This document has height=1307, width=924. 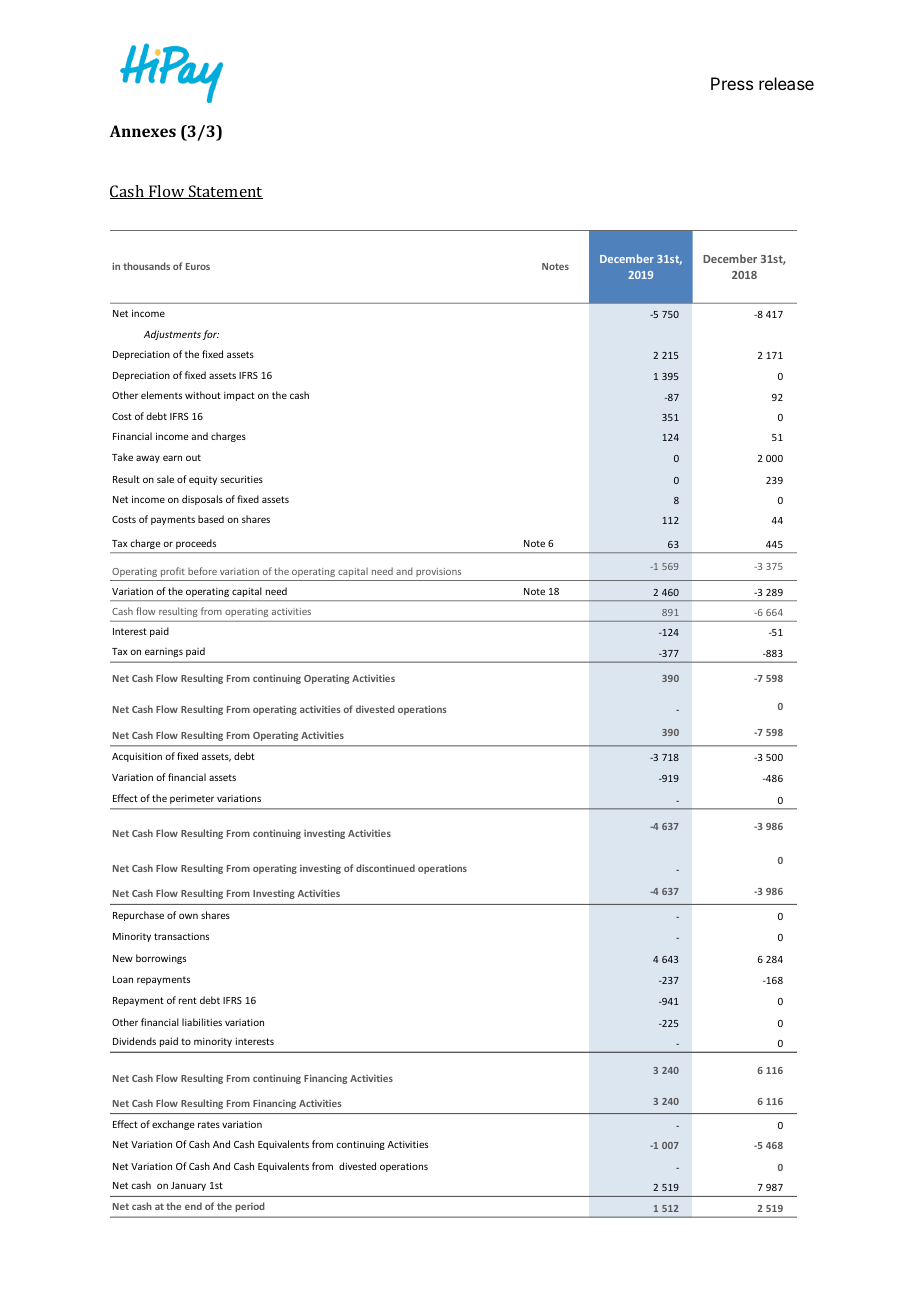 What do you see at coordinates (188, 1186) in the document?
I see `January` at bounding box center [188, 1186].
